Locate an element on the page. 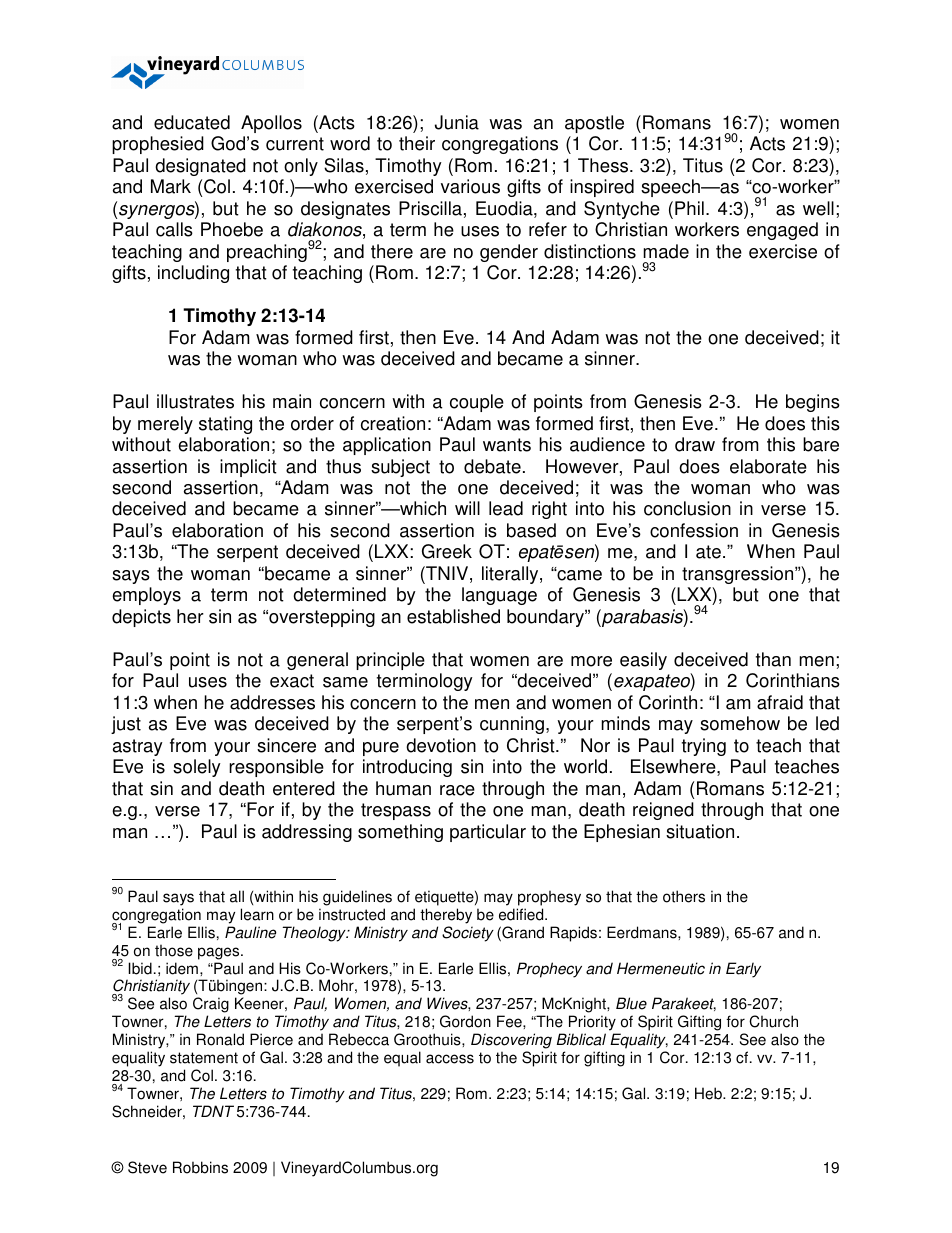 The height and width of the page is (1233, 952). various is located at coordinates (470, 186).
